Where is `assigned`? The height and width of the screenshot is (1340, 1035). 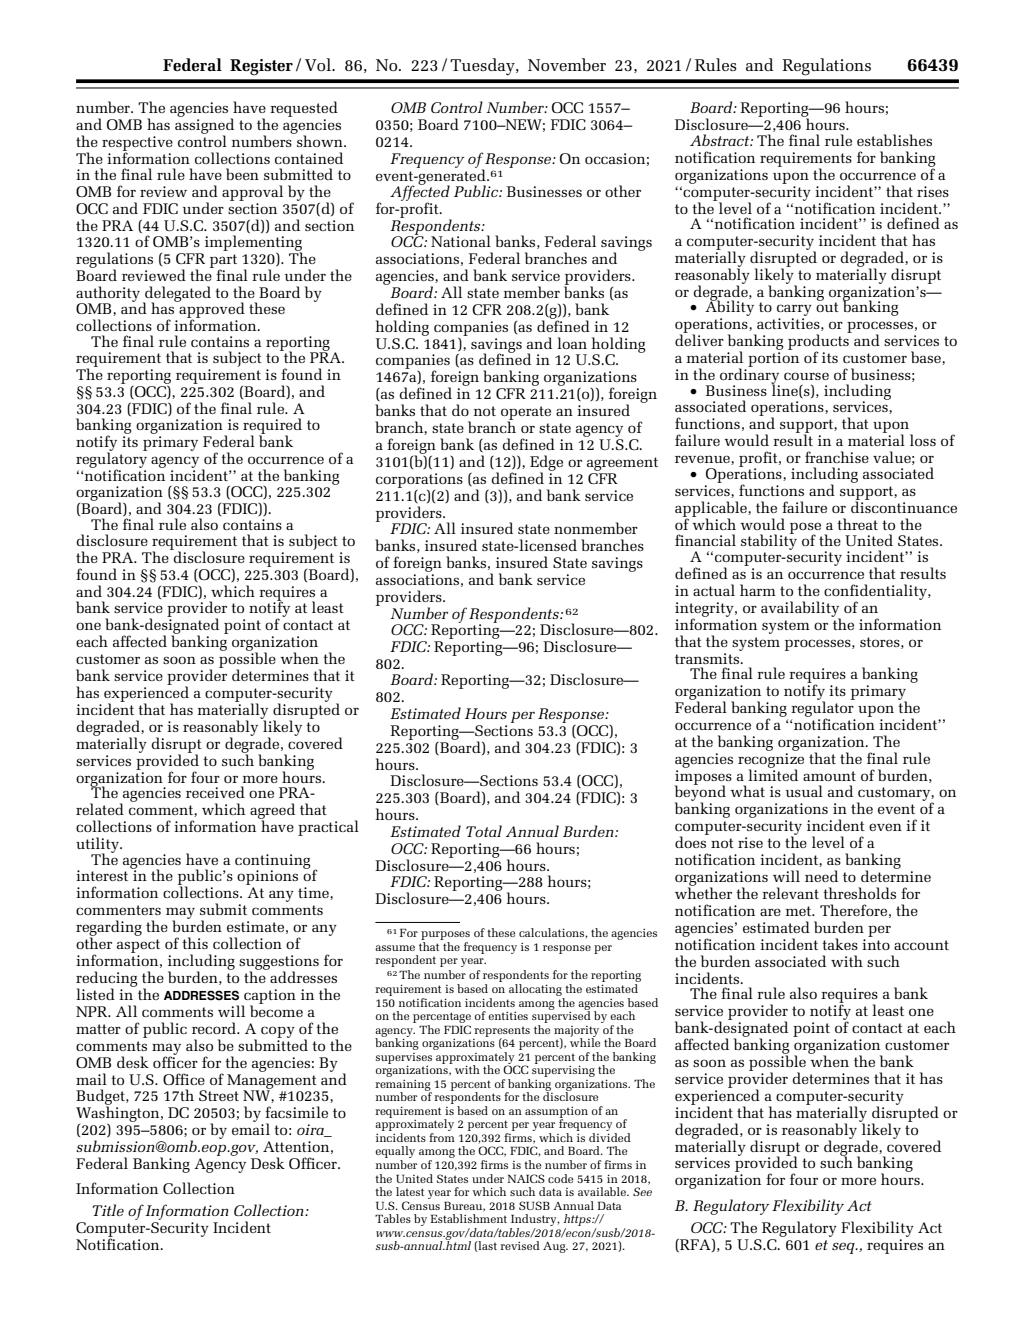
assigned is located at coordinates (204, 126).
